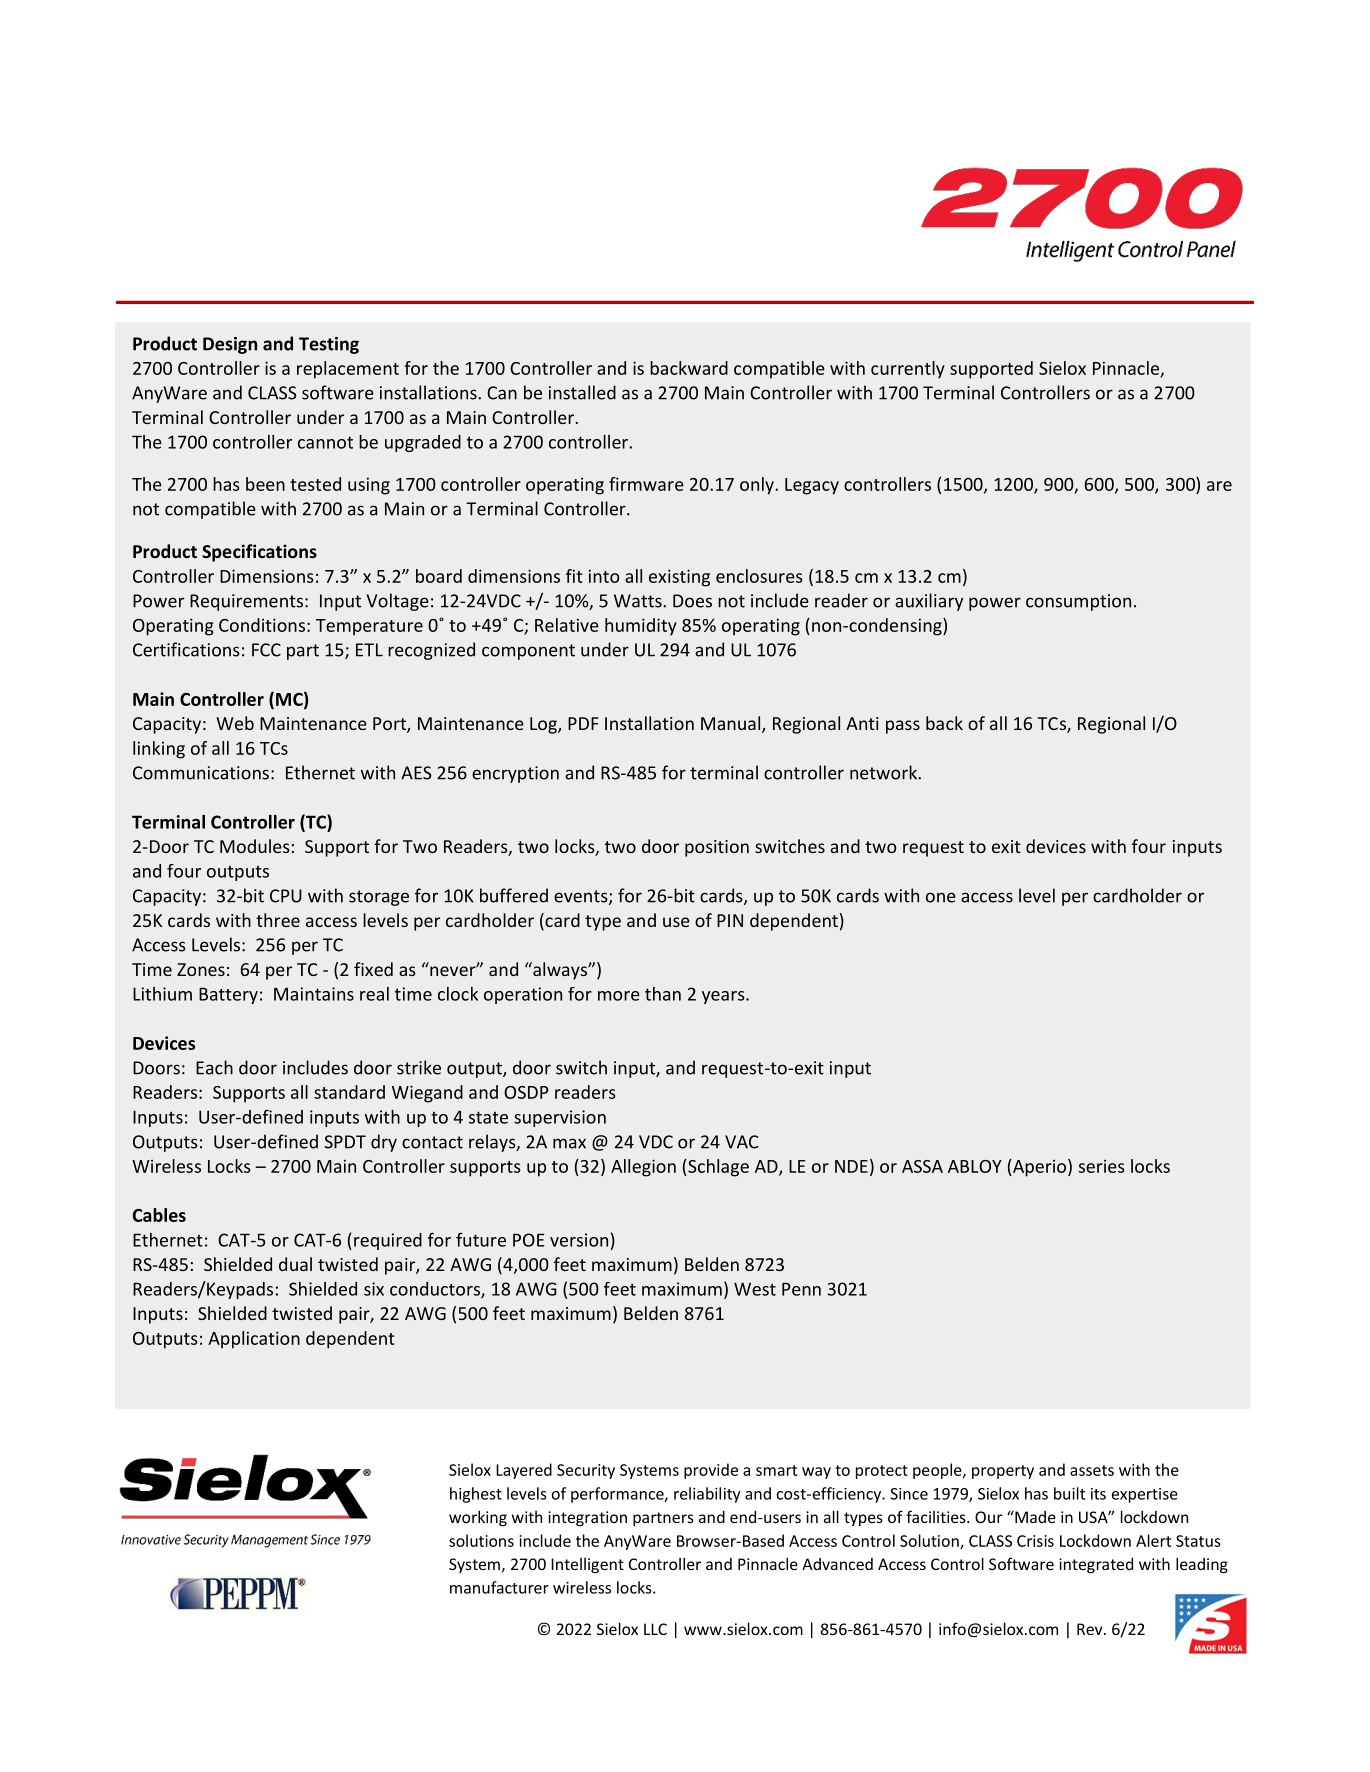 The width and height of the screenshot is (1370, 1772). I want to click on replacement, so click(348, 370).
